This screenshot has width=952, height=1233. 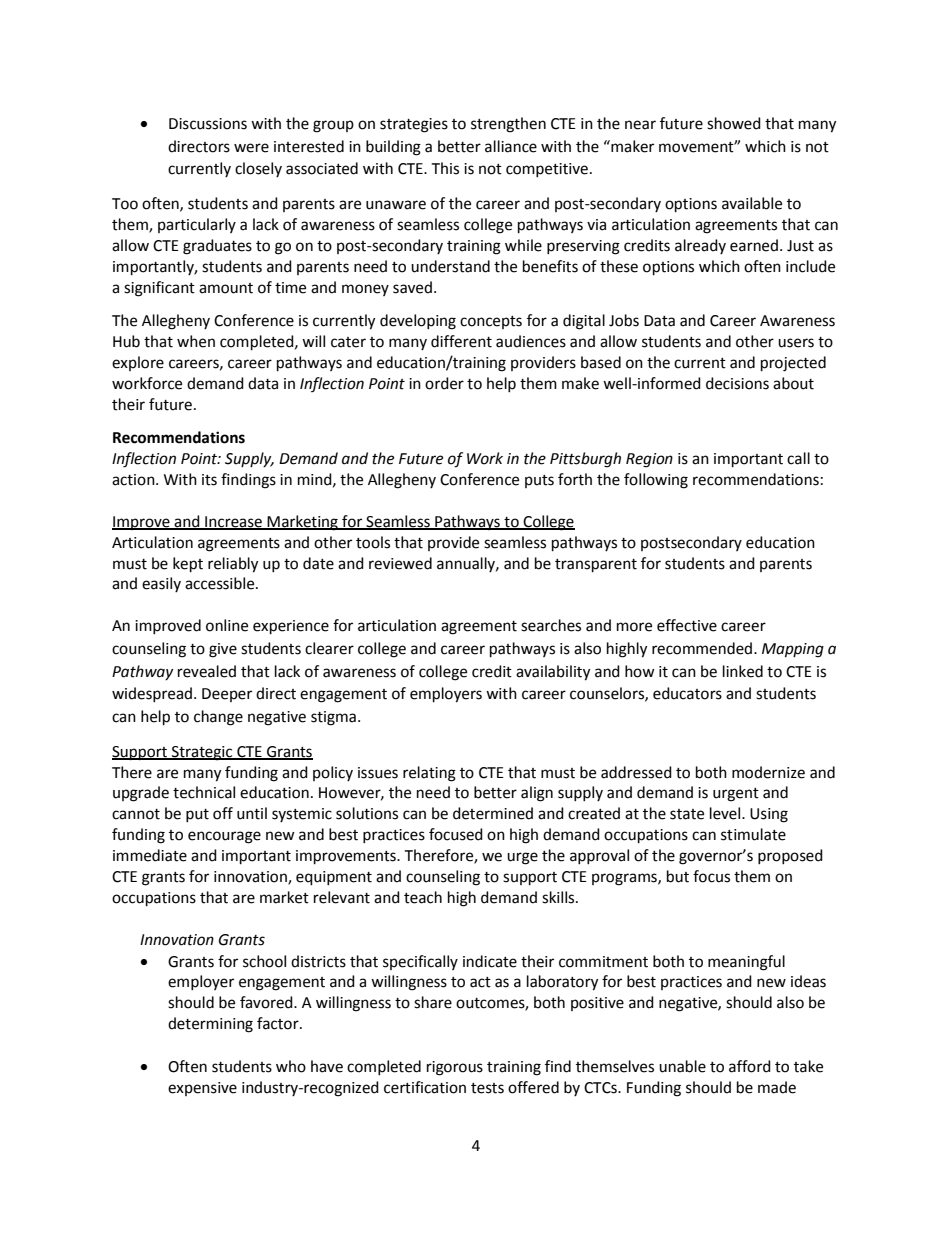 What do you see at coordinates (429, 774) in the screenshot?
I see `relating` at bounding box center [429, 774].
